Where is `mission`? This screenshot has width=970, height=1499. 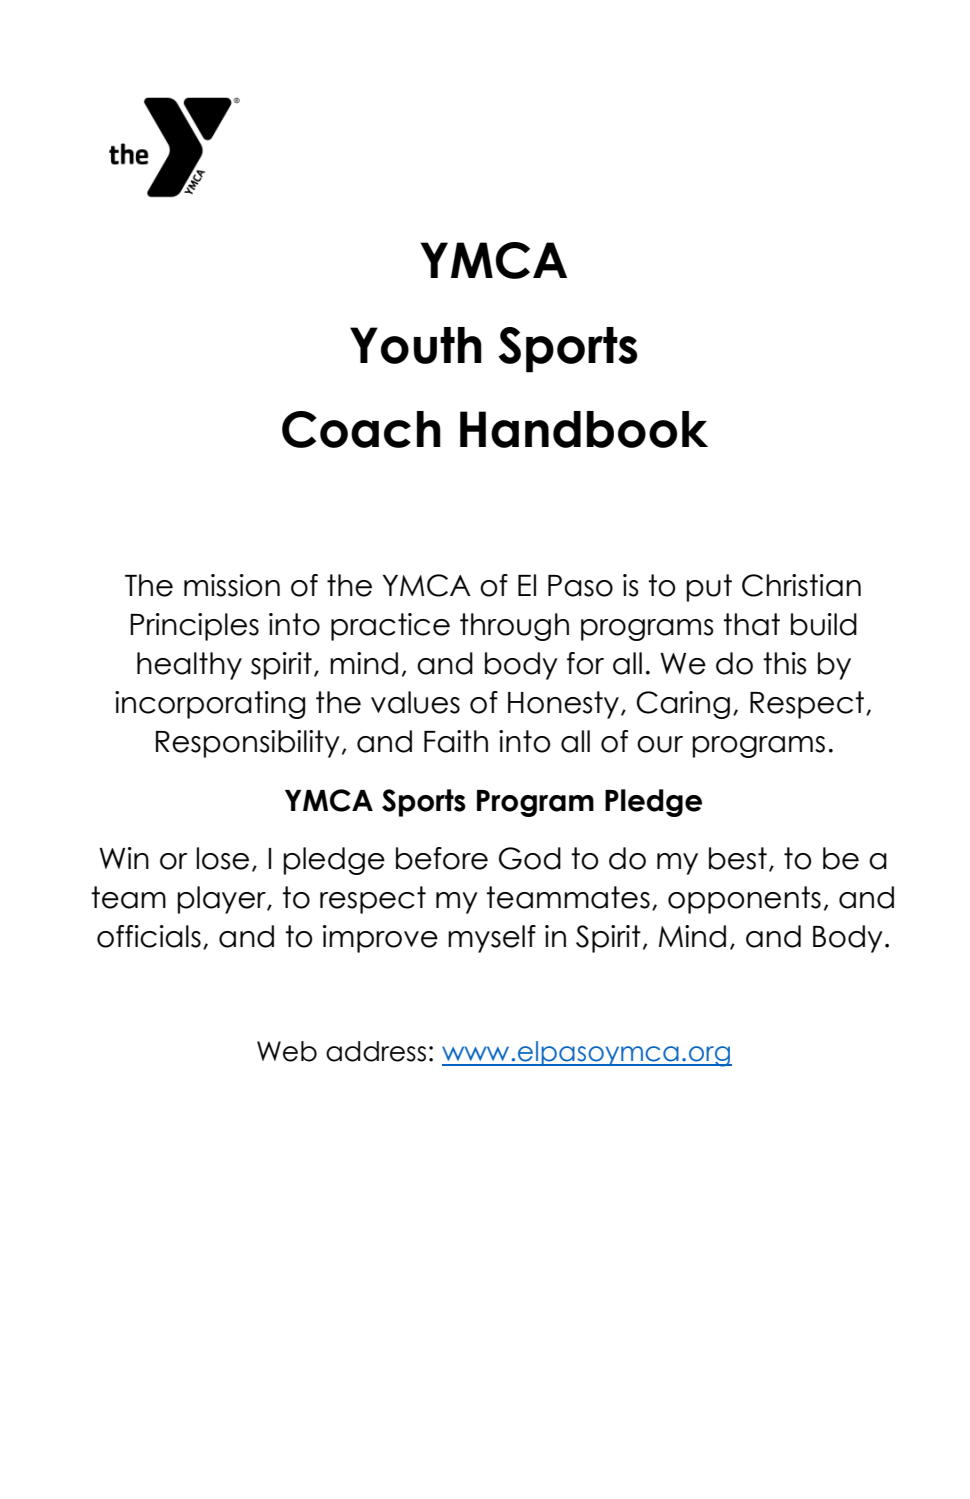
mission is located at coordinates (232, 585).
